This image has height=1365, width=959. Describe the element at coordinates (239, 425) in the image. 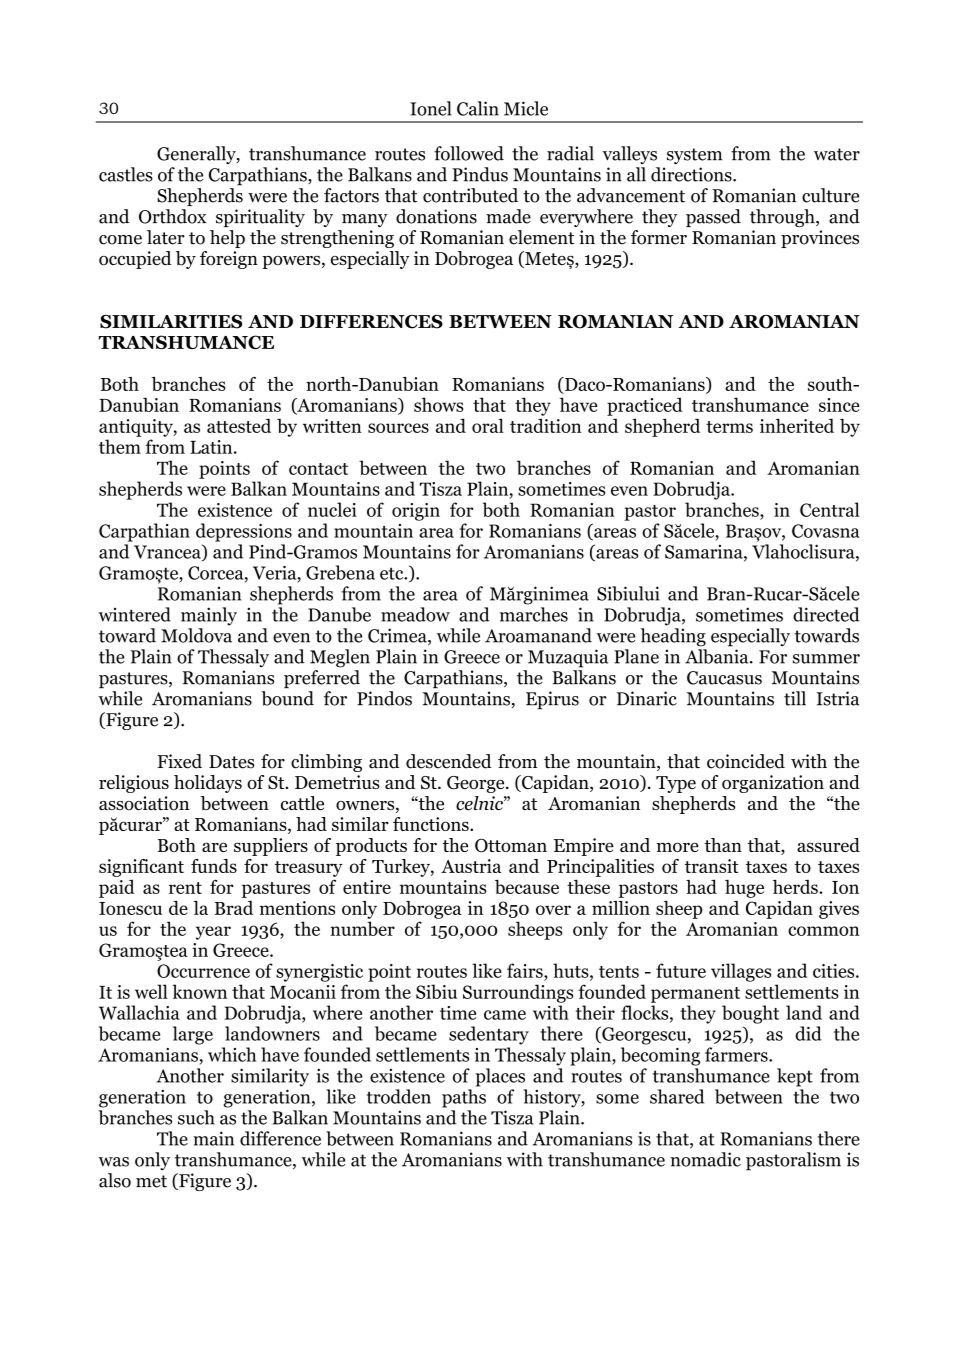

I see `attested` at that location.
